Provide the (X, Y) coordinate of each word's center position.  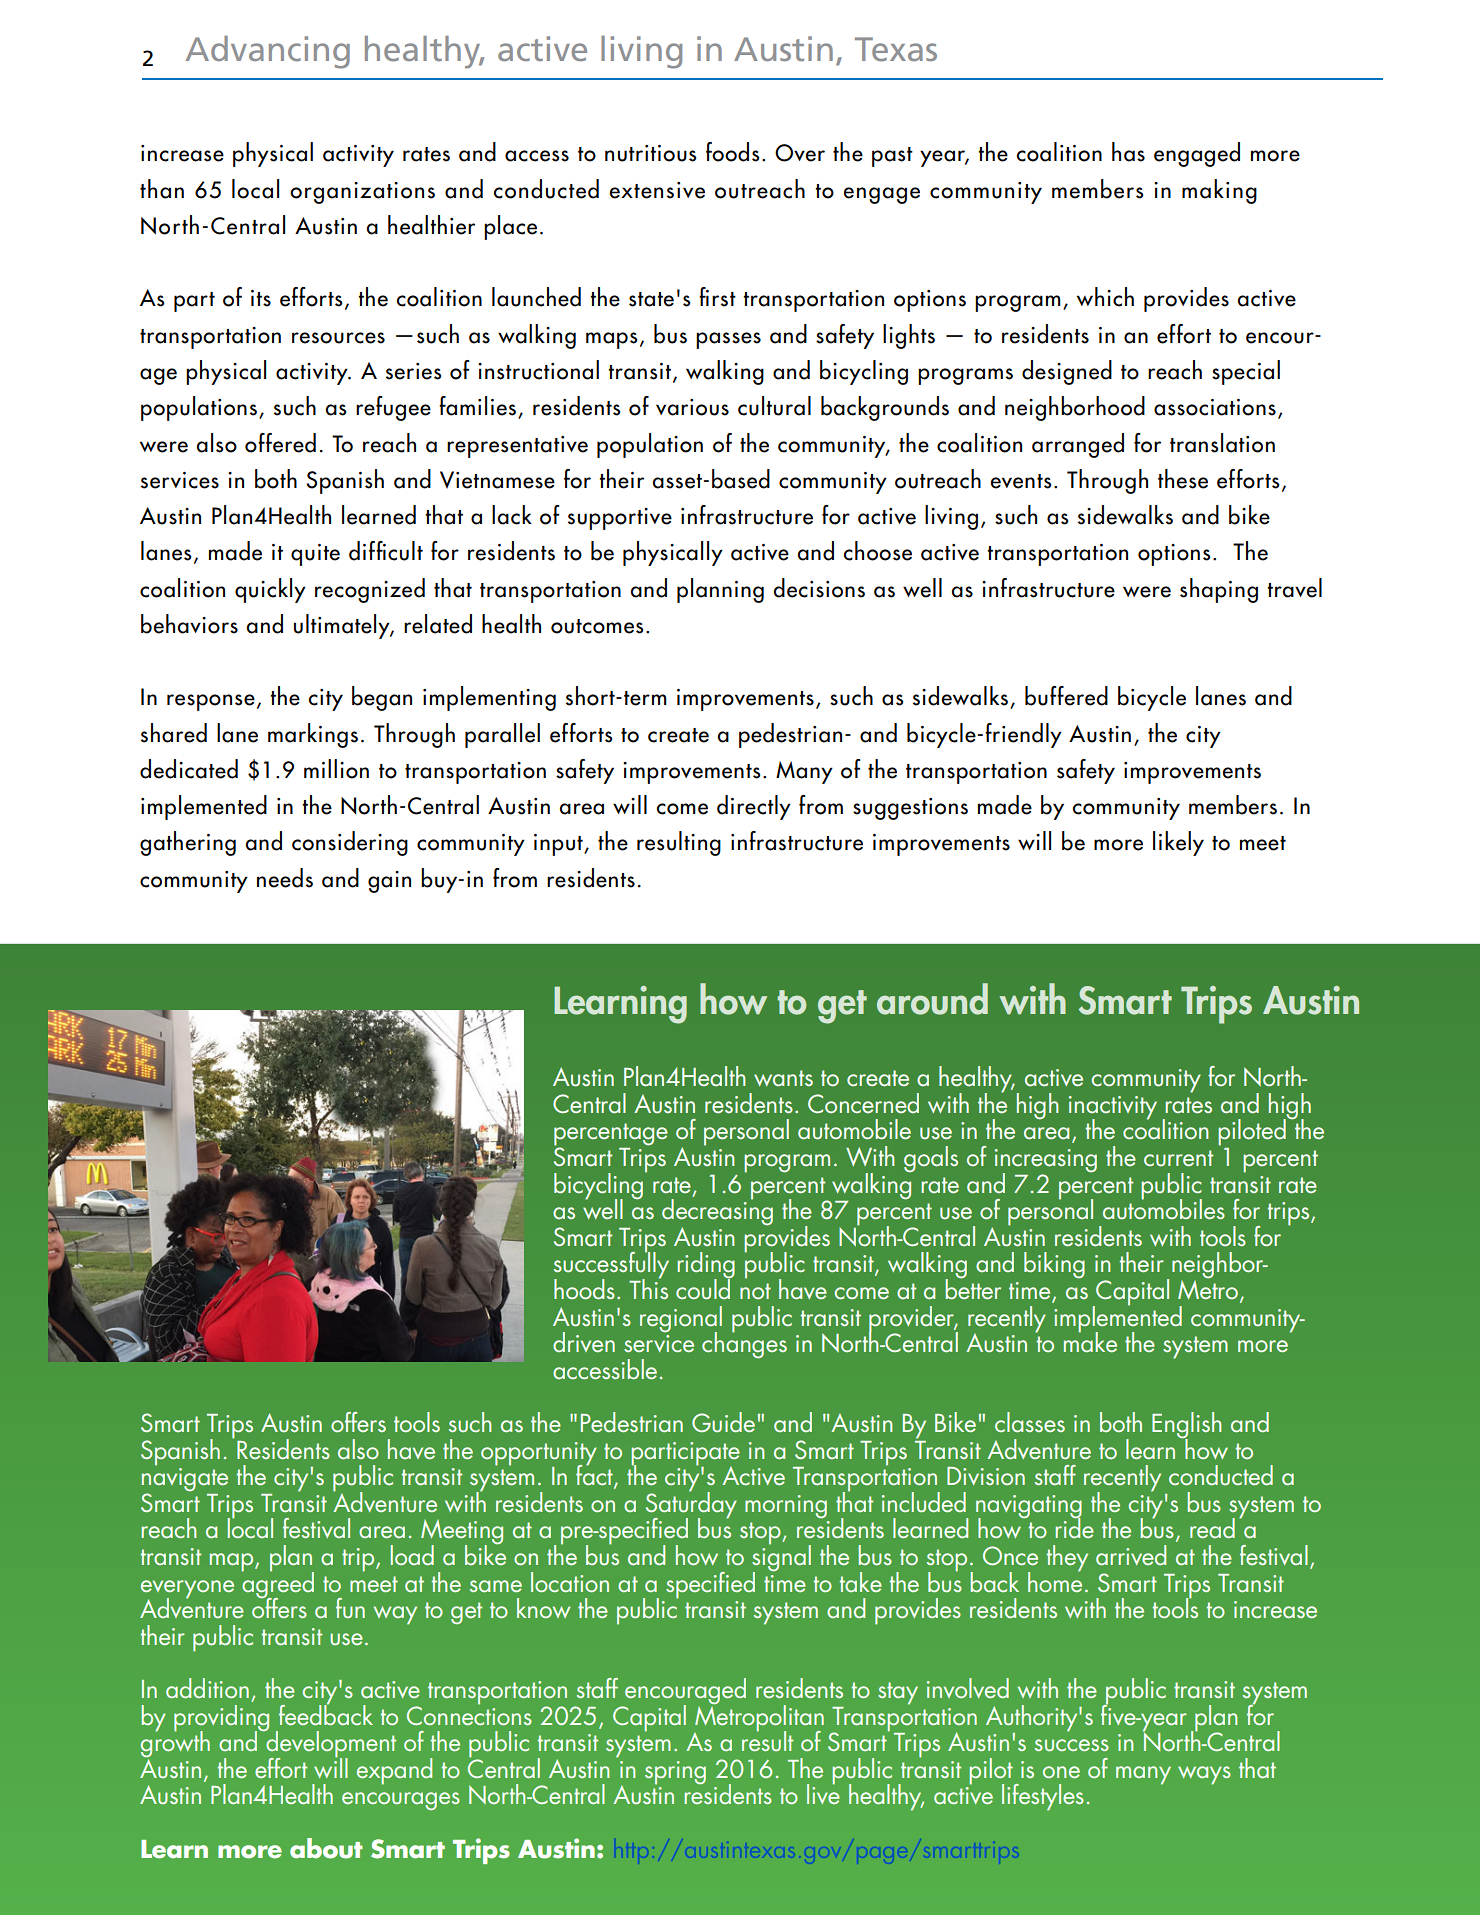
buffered (1066, 696)
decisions (819, 588)
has (1128, 152)
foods (732, 152)
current (1178, 1158)
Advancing (268, 52)
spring (675, 1773)
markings (313, 735)
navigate (185, 1481)
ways (1204, 1775)
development (330, 1744)
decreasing (717, 1212)
